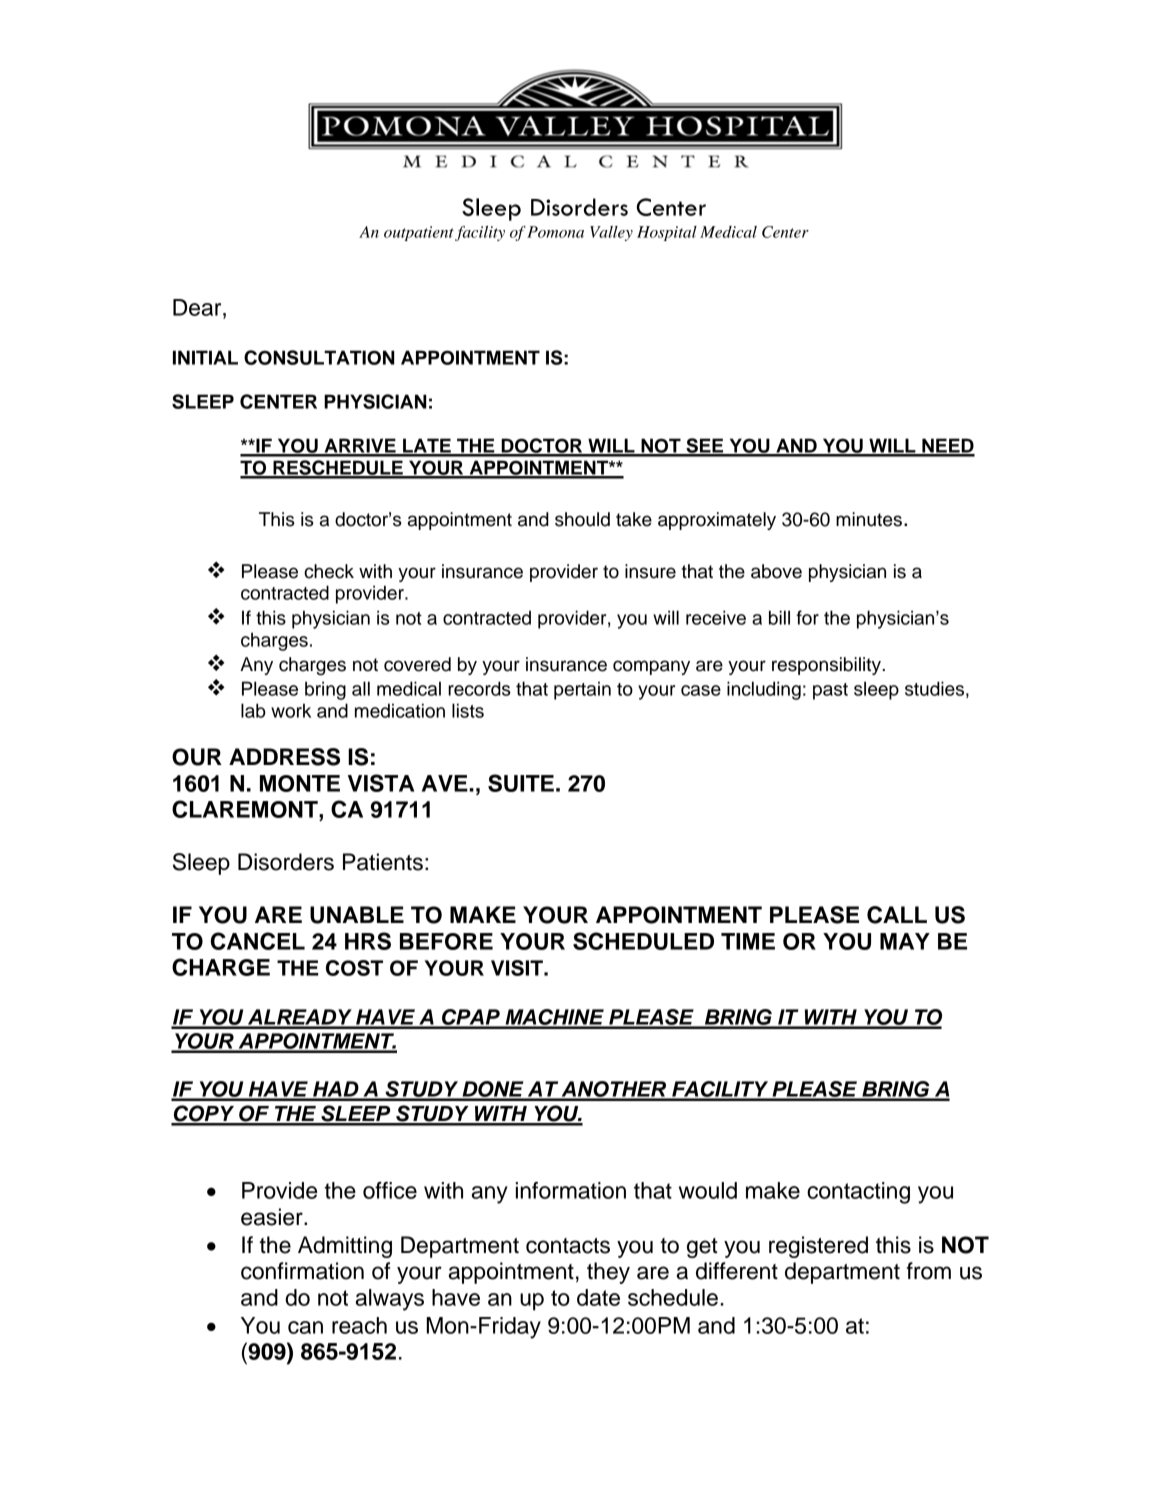 This page has height=1511, width=1168. Describe the element at coordinates (300, 783) in the page. I see `MONTE` at that location.
